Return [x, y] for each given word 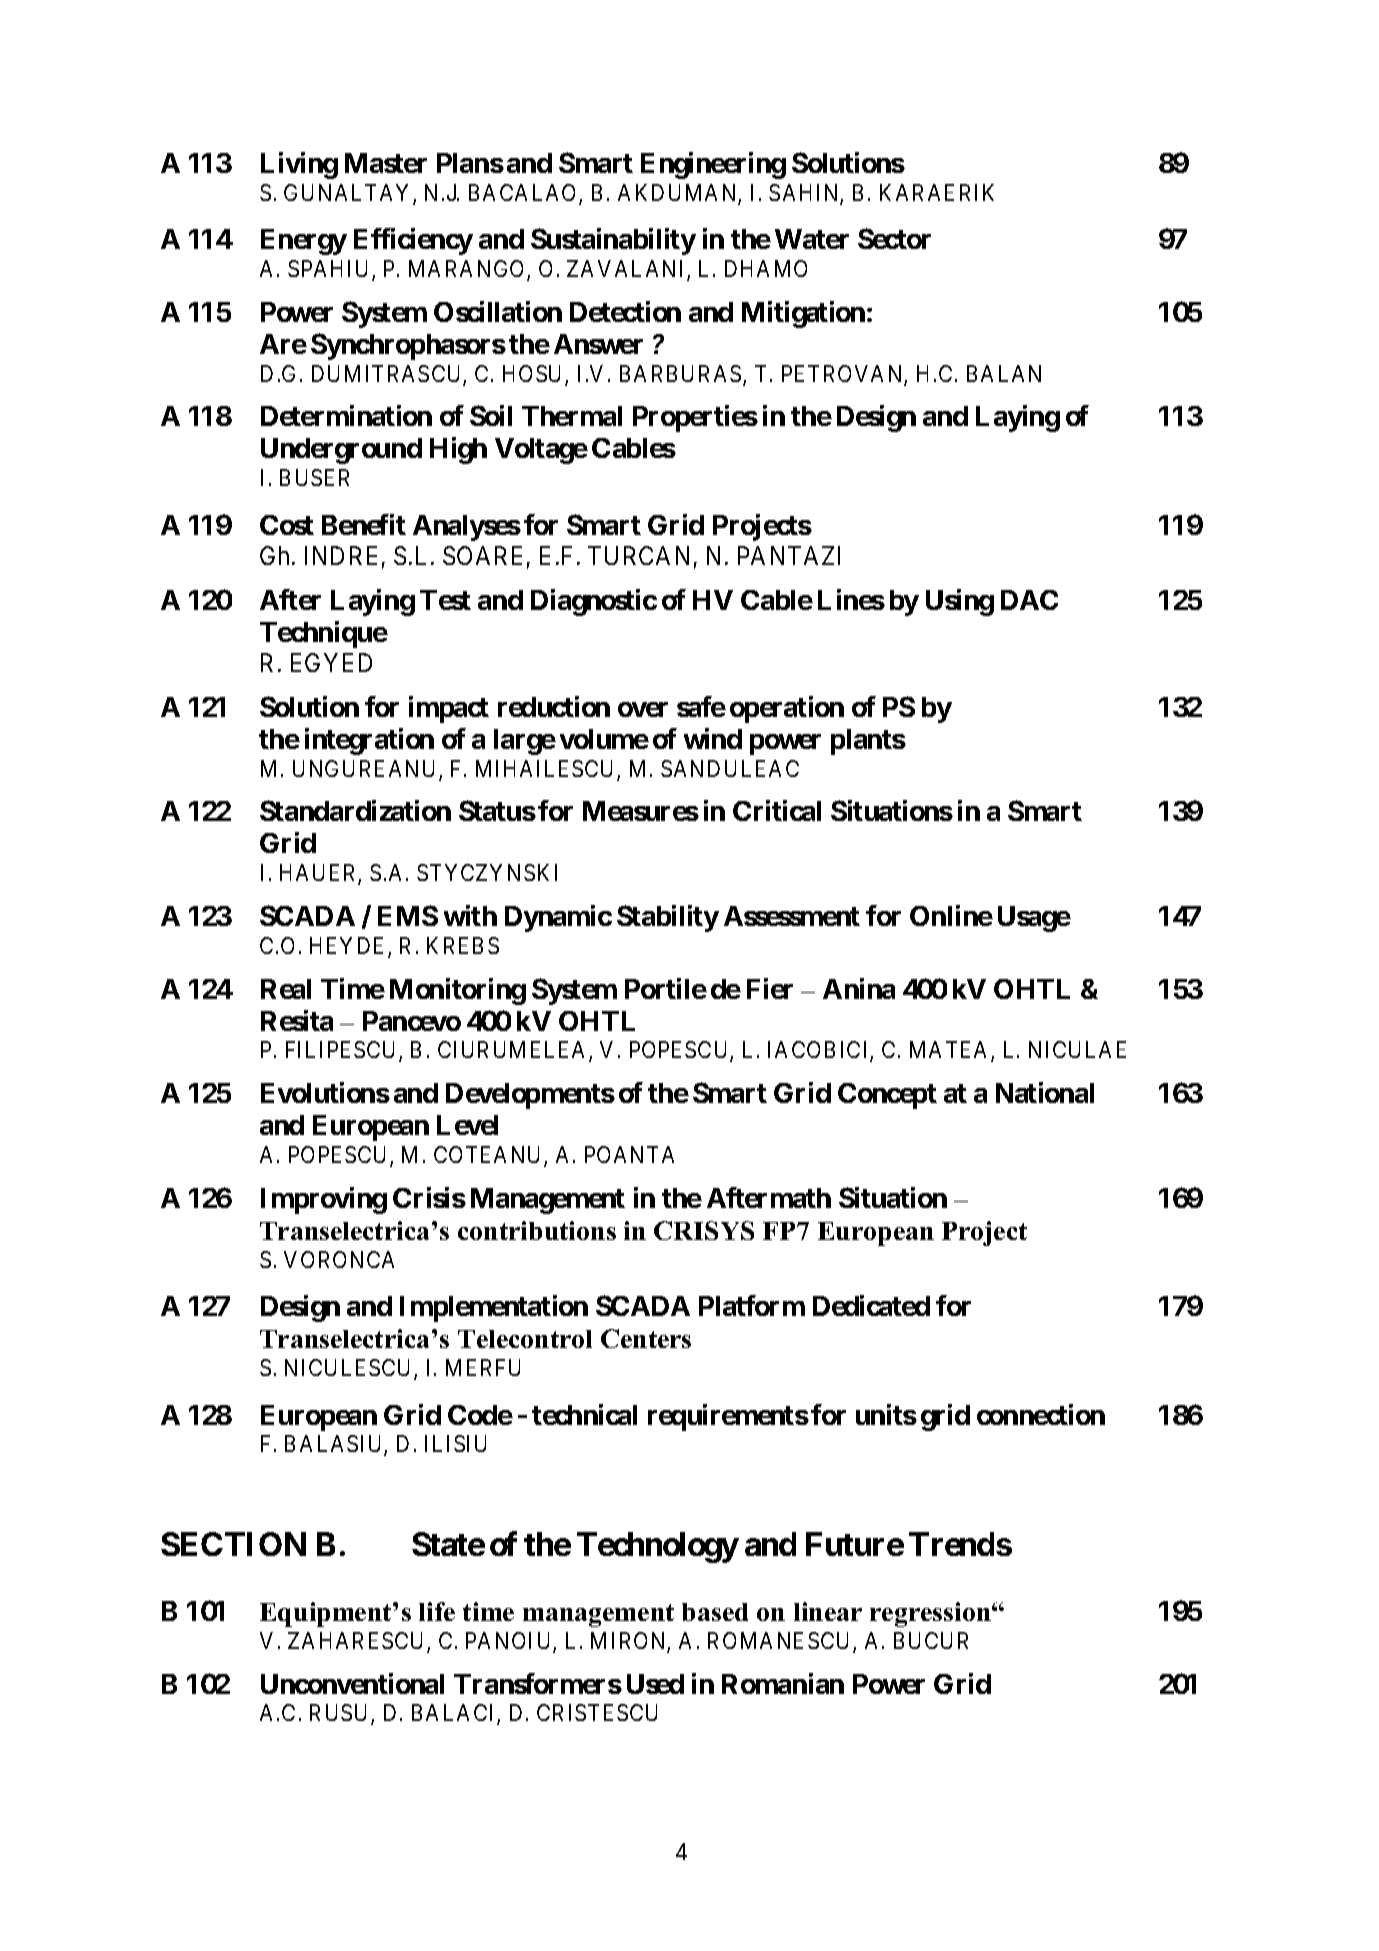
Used [655, 1684]
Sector [894, 238]
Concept [887, 1096]
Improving [324, 1200]
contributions [537, 1230]
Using [960, 602]
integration [369, 741]
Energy [304, 242]
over [643, 709]
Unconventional [352, 1683]
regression [931, 1614]
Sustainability [613, 241]
